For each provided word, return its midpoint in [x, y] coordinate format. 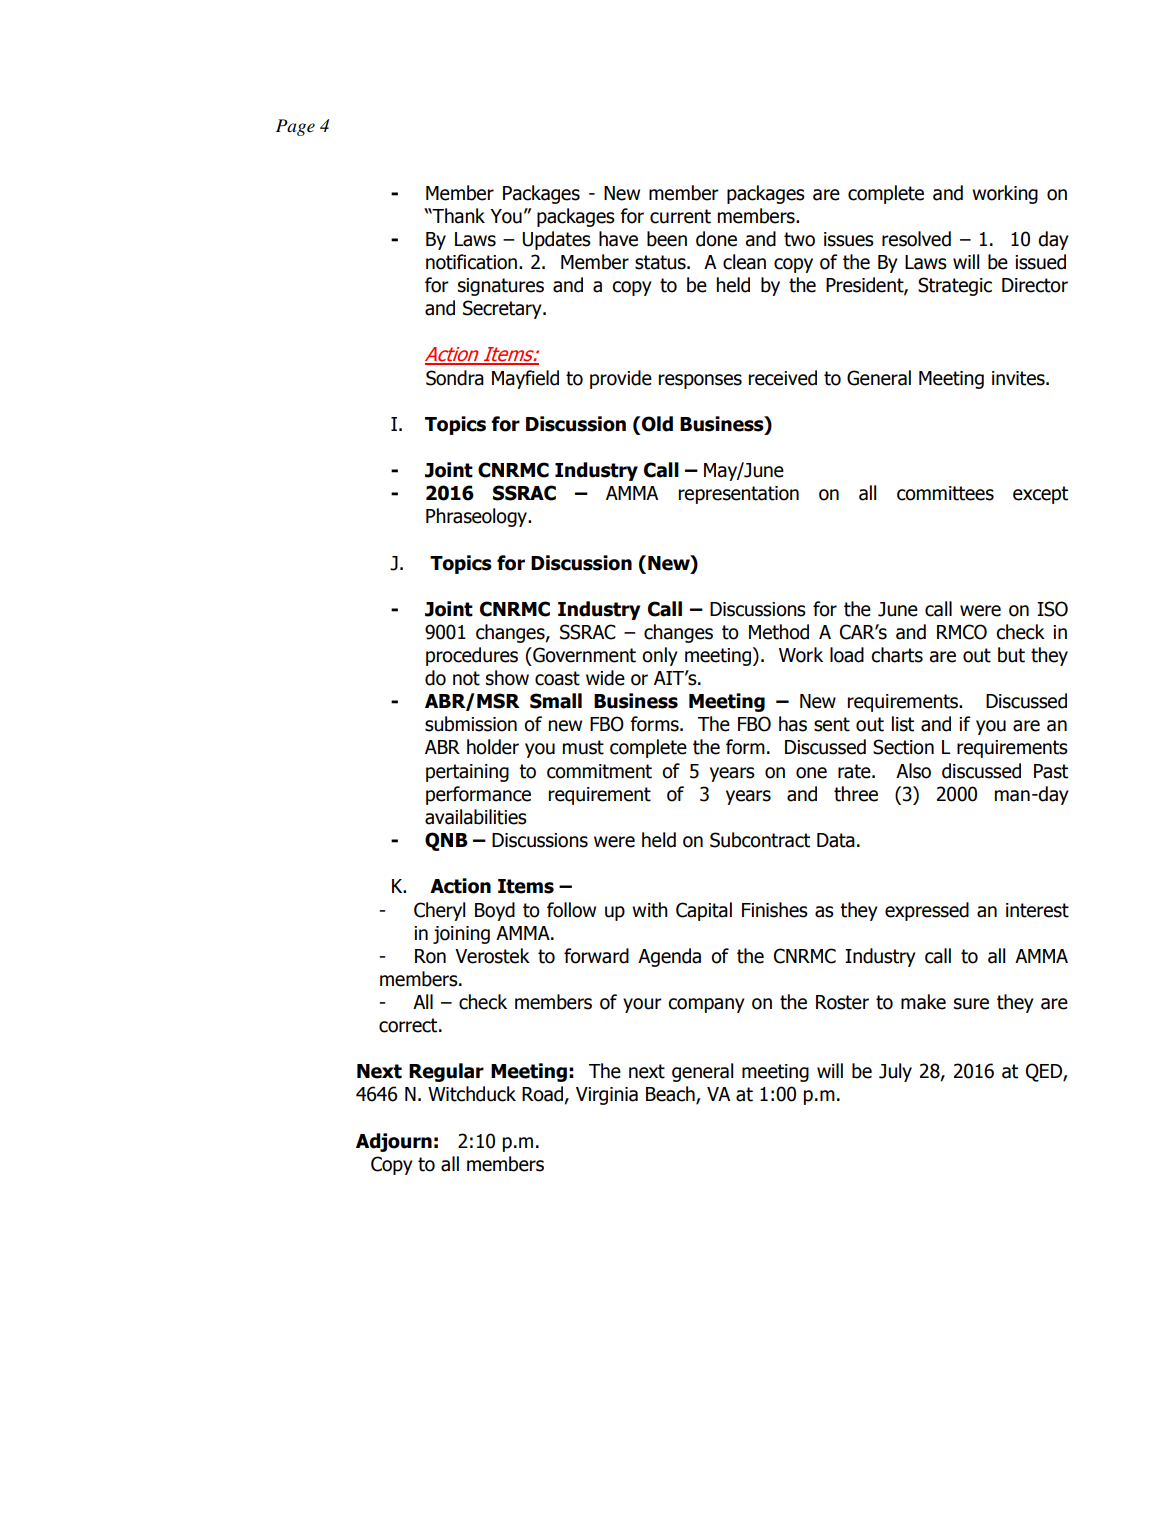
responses [700, 381]
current [680, 216]
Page [295, 127]
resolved [916, 239]
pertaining [467, 773]
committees [945, 493]
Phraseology [477, 517]
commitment [599, 771]
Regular [446, 1072]
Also [913, 771]
